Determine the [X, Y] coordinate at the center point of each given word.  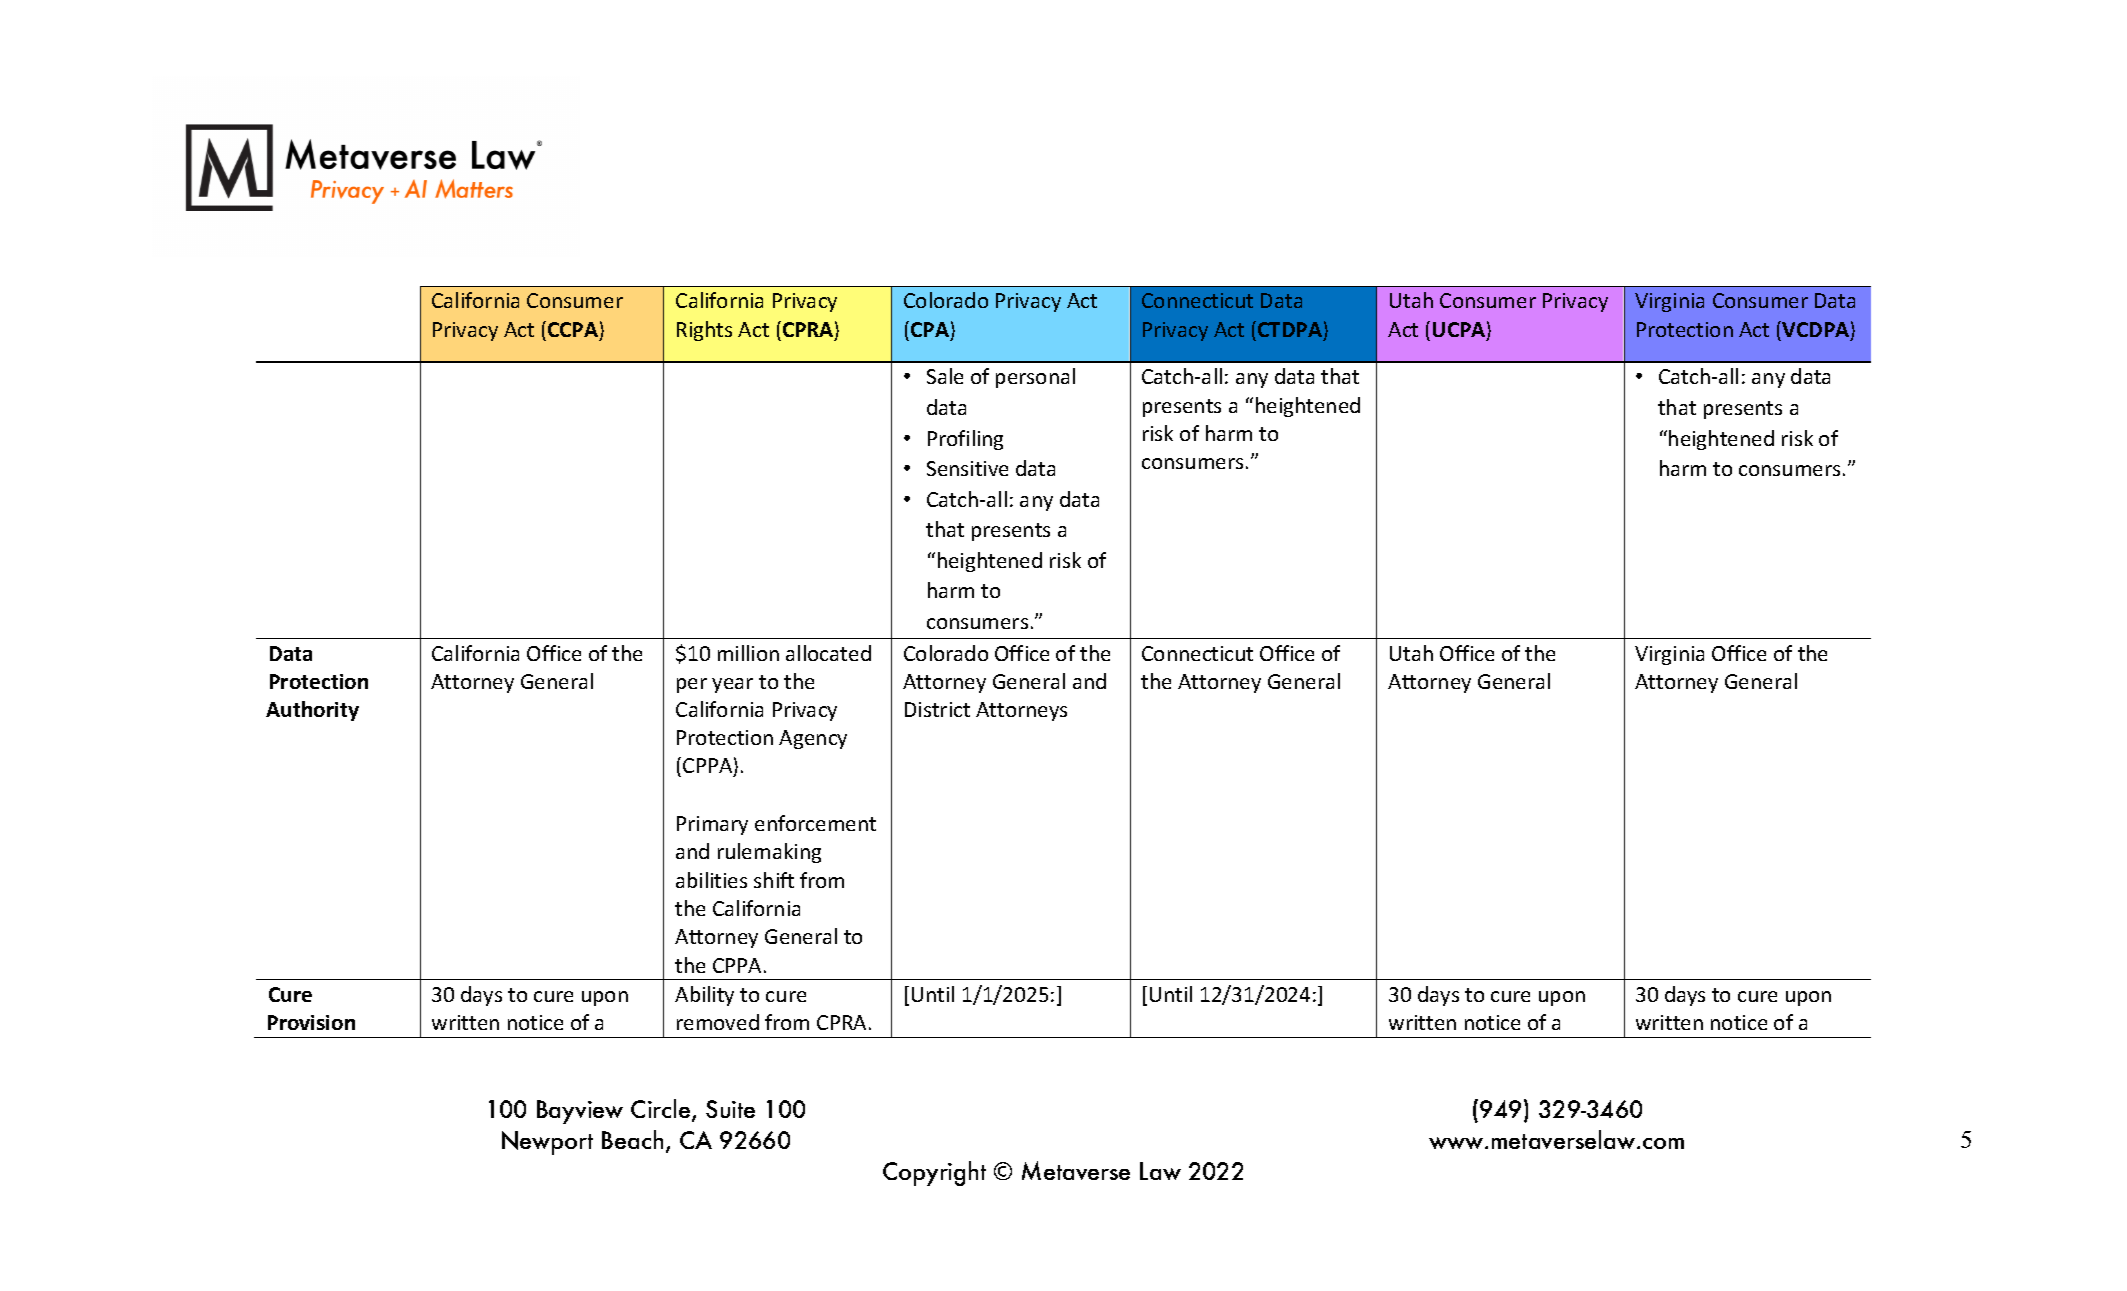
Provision [311, 1022]
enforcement [815, 823]
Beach [632, 1139]
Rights [704, 331]
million [748, 653]
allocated [828, 653]
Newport [547, 1143]
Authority [312, 711]
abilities [711, 880]
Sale [945, 376]
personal [1035, 378]
